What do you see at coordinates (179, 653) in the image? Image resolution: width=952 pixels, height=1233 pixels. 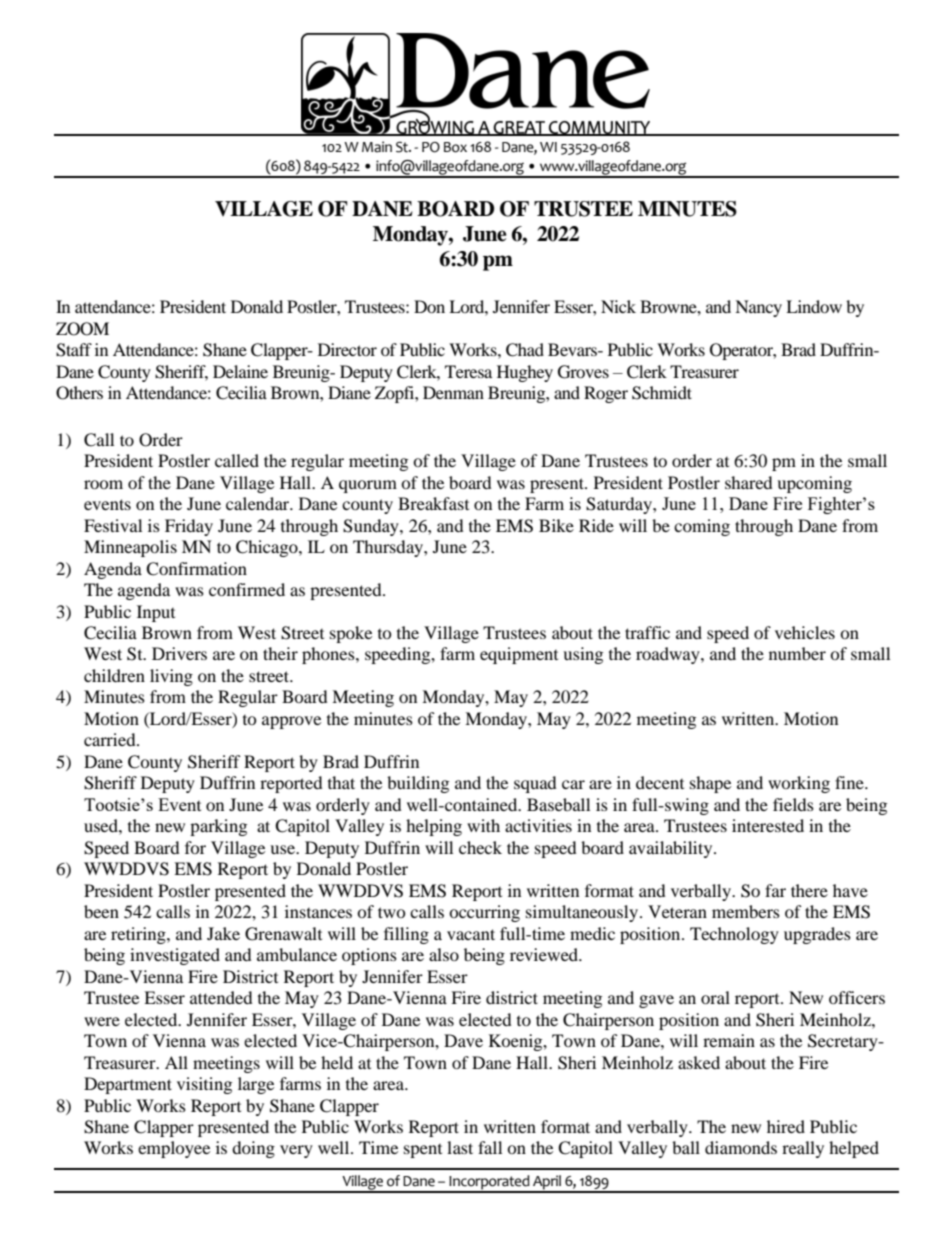 I see `Drivers` at bounding box center [179, 653].
